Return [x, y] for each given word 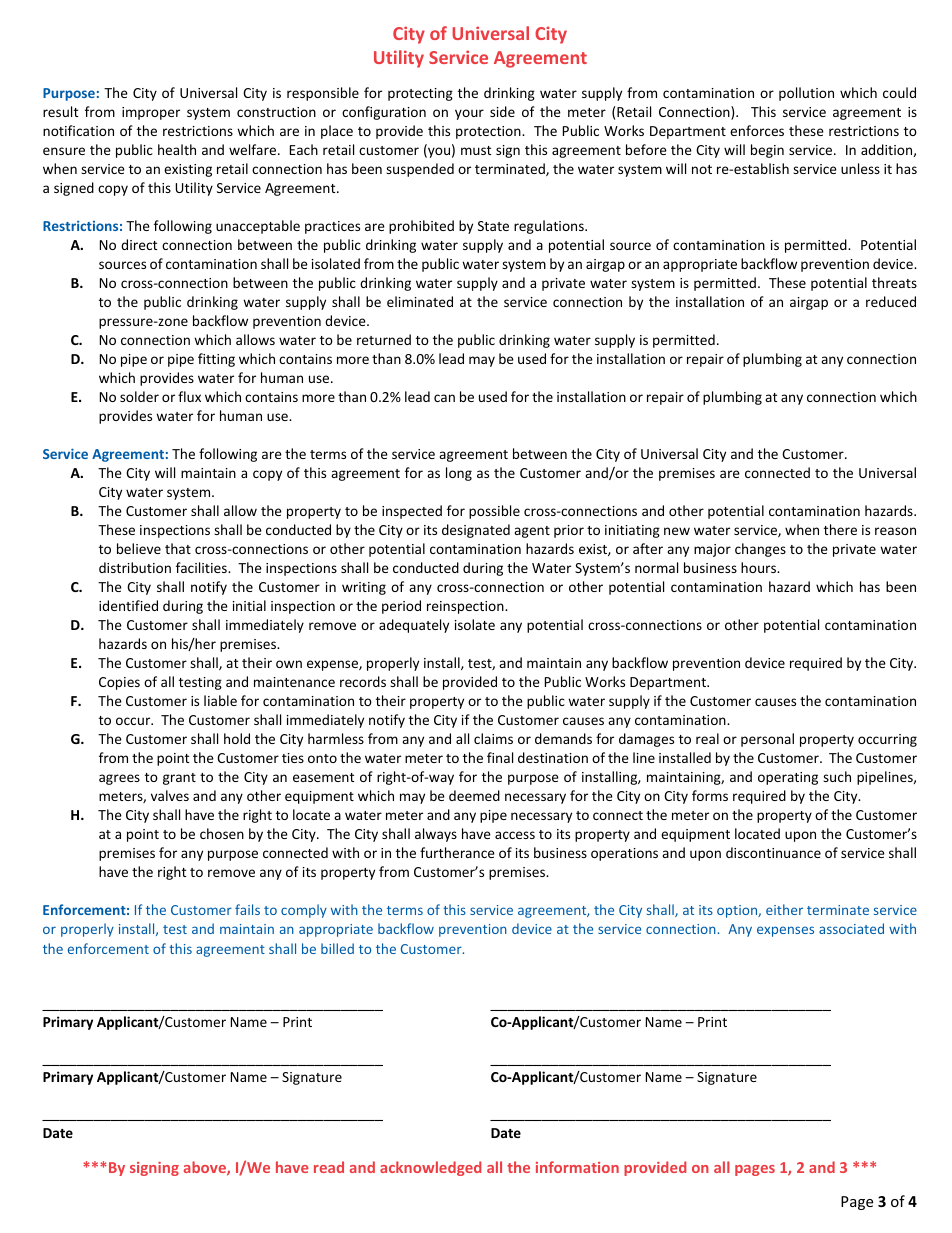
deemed [474, 795]
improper [151, 113]
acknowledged [430, 1168]
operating [788, 778]
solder [139, 396]
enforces [757, 130]
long [459, 474]
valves [170, 795]
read [329, 1167]
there [840, 529]
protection [489, 132]
